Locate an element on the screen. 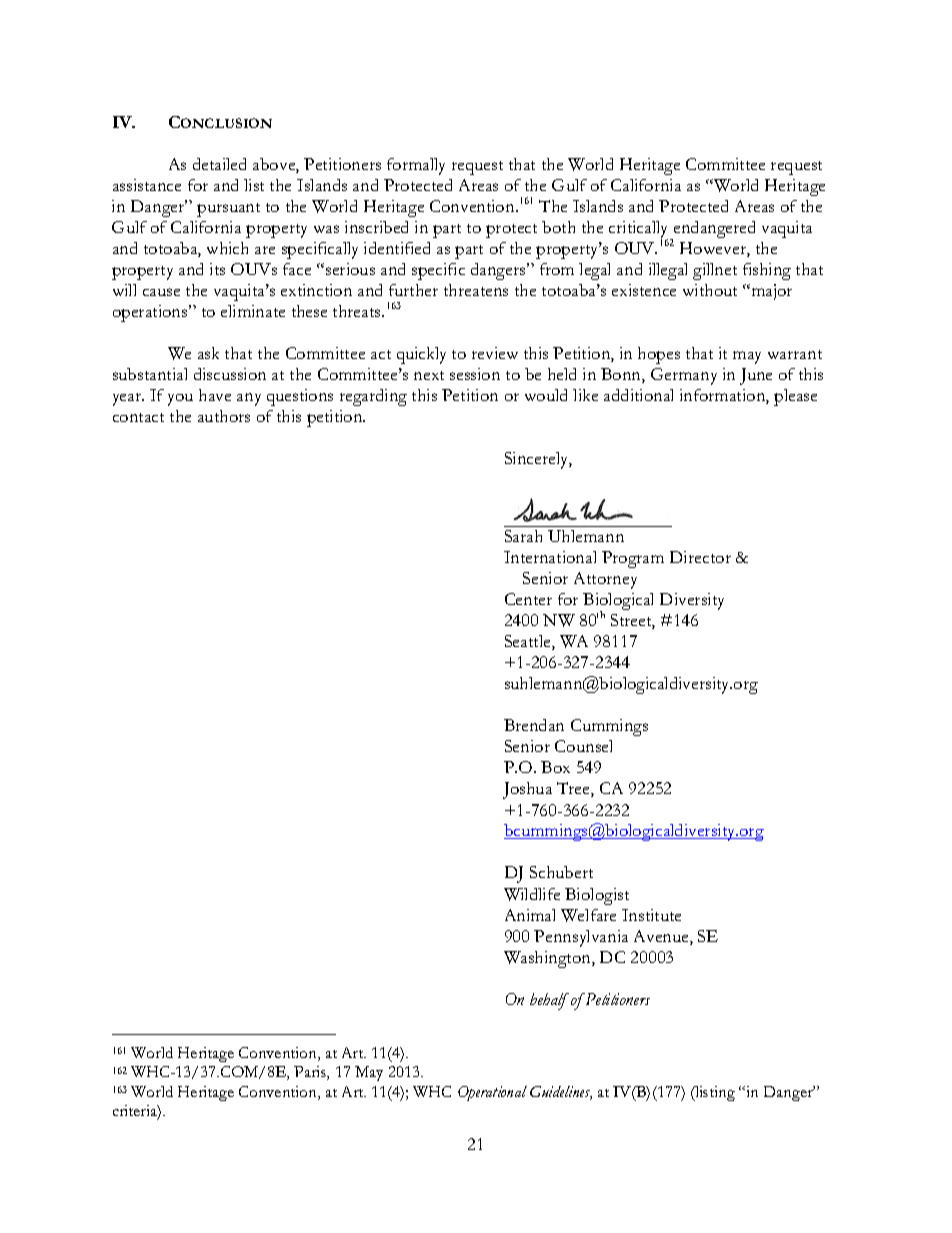  critically is located at coordinates (640, 230).
